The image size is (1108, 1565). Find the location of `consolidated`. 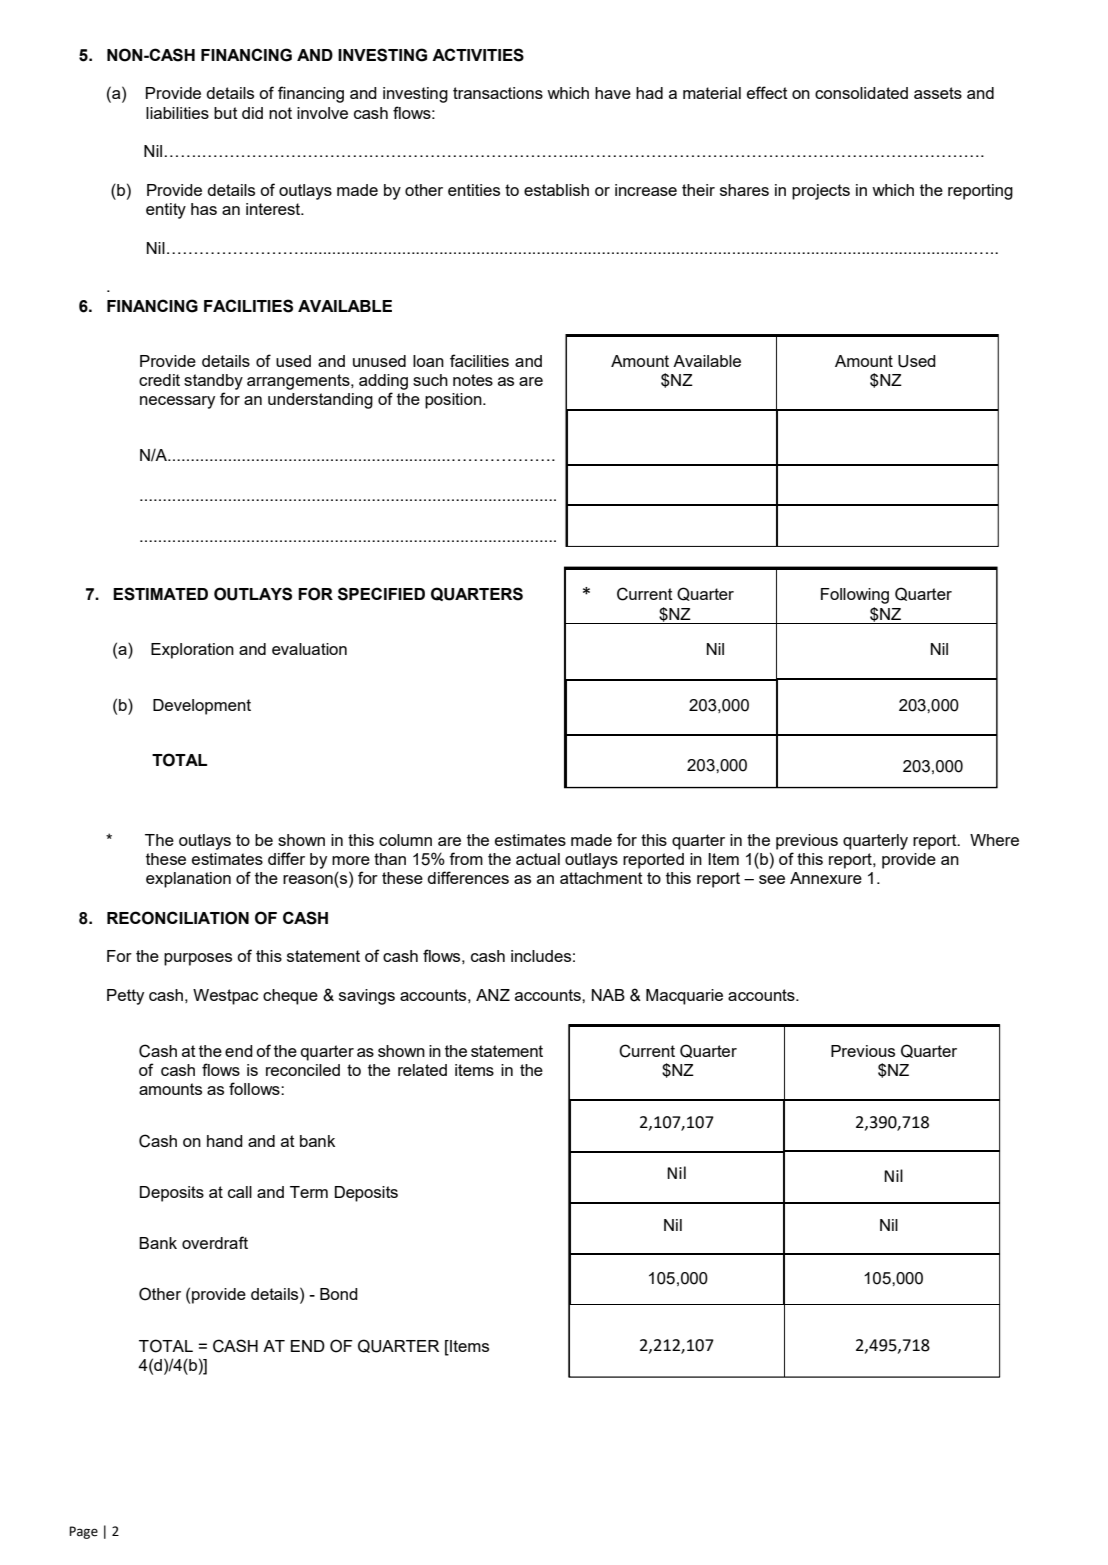

consolidated is located at coordinates (861, 93).
